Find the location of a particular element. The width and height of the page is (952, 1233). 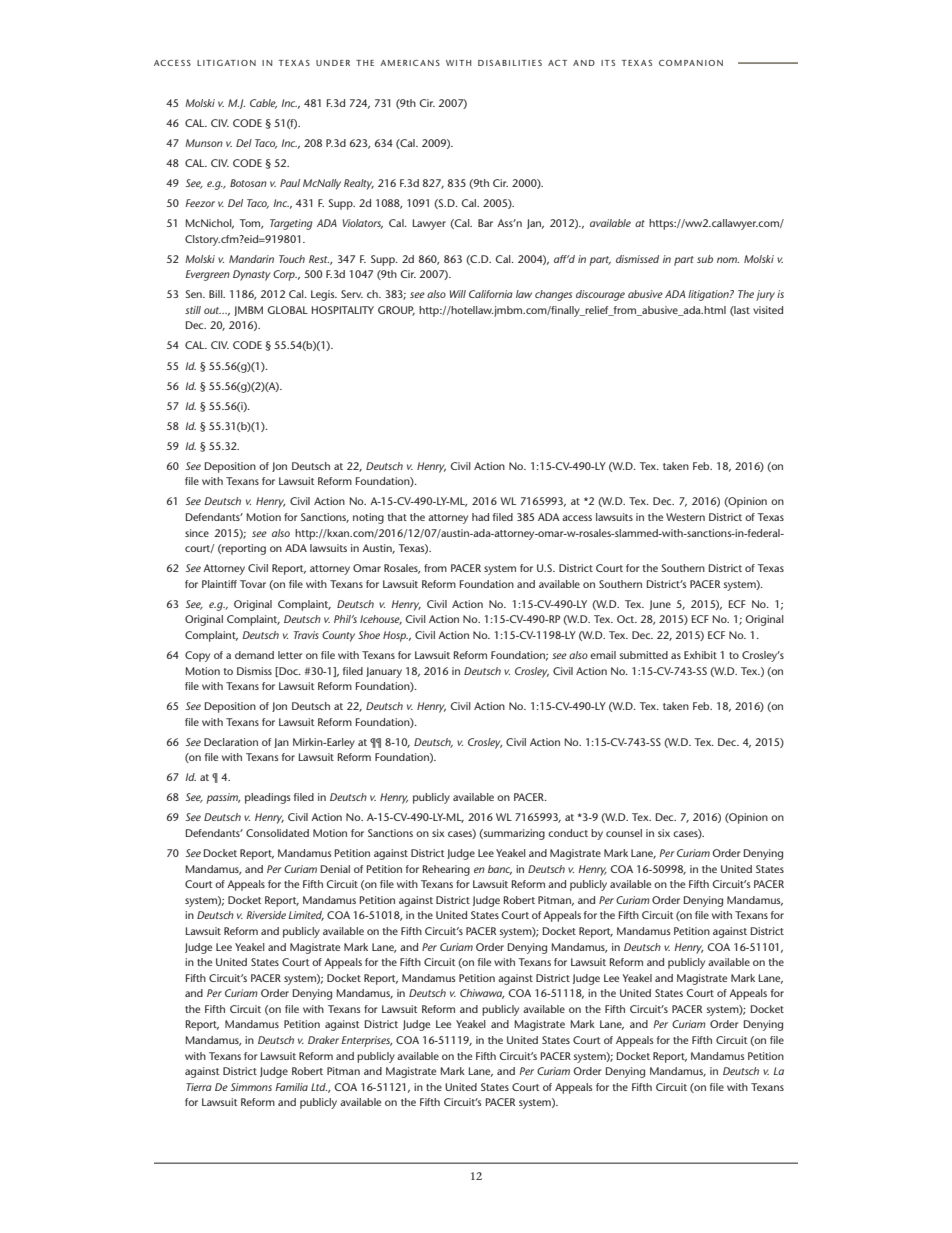

nom is located at coordinates (728, 260).
